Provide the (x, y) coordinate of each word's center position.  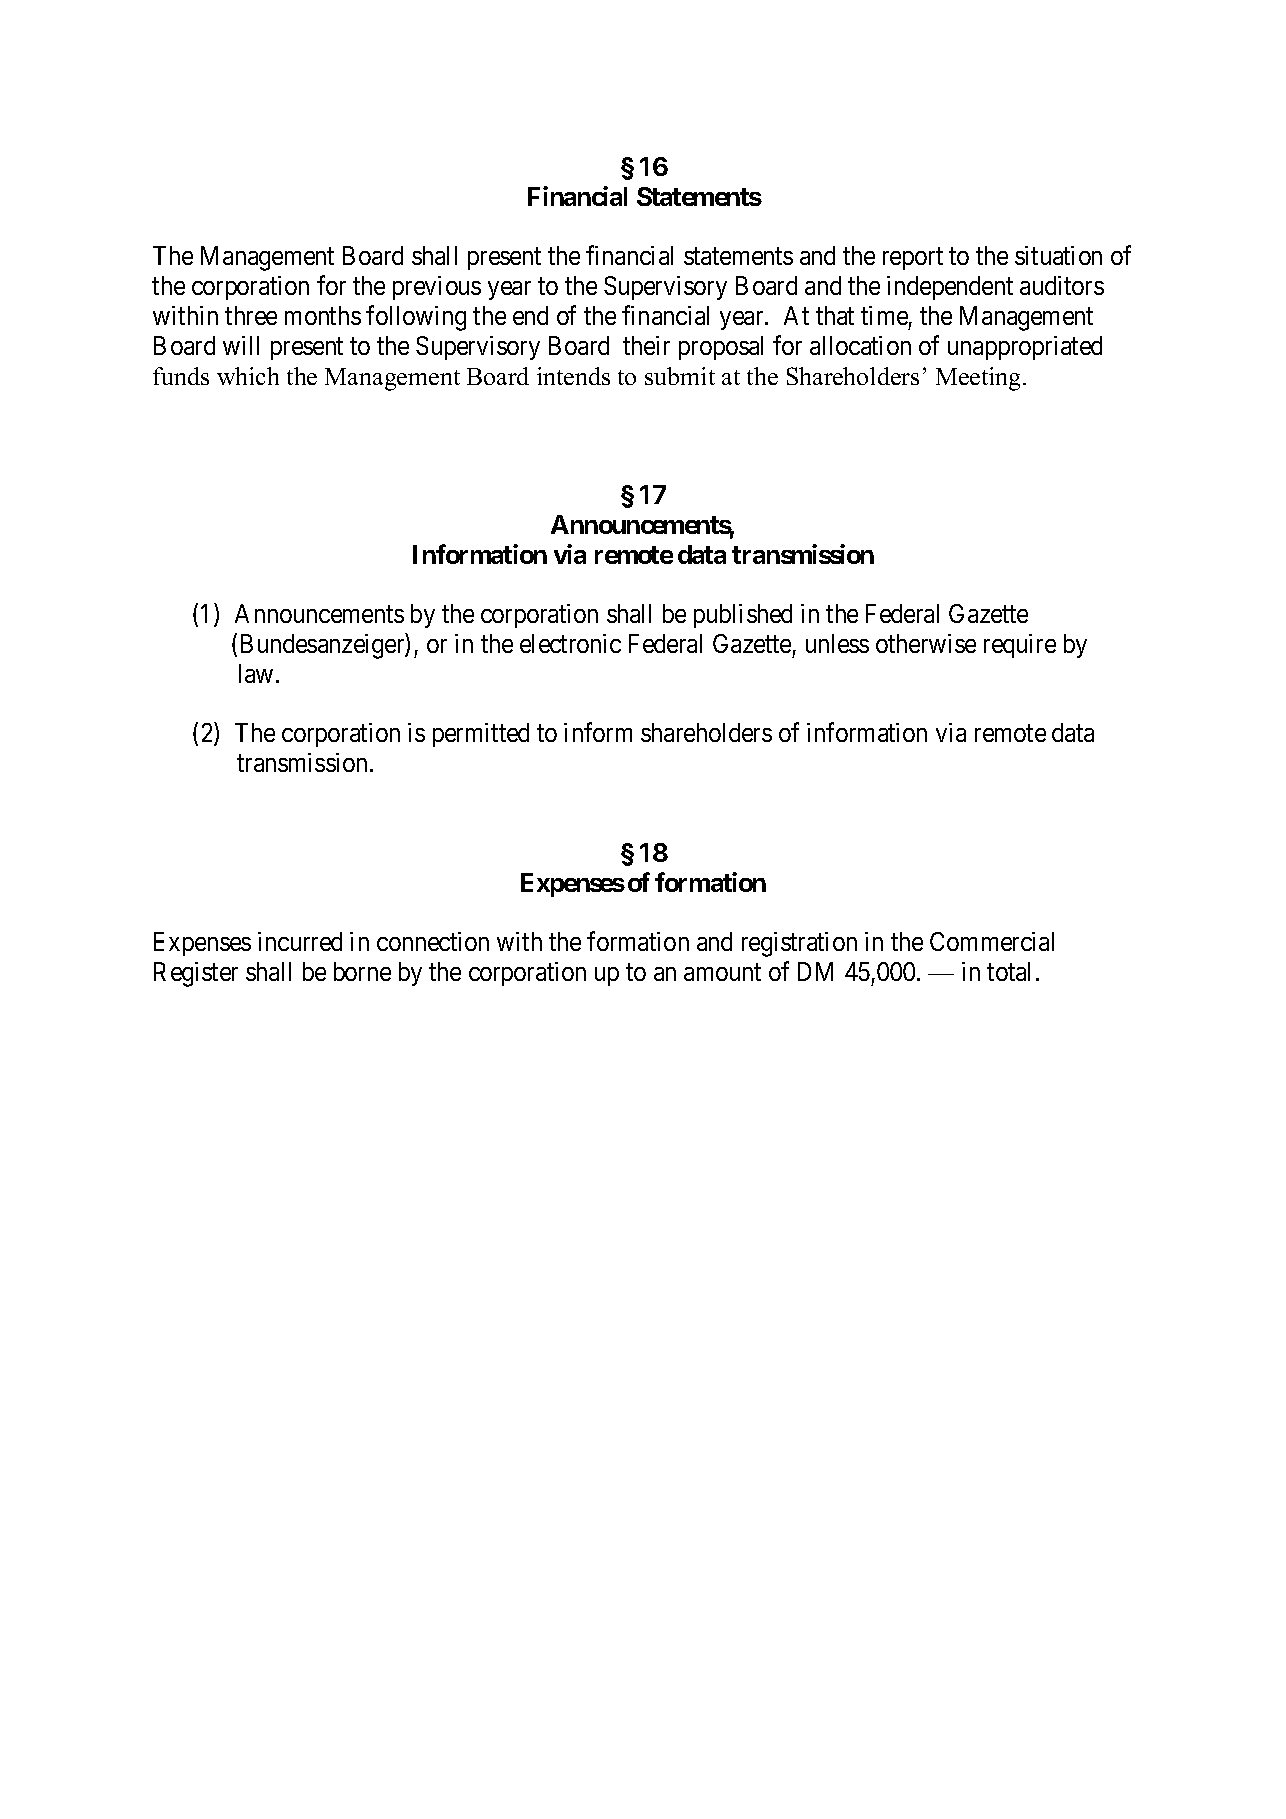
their (646, 345)
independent (950, 288)
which (248, 376)
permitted (481, 735)
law (256, 673)
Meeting (980, 379)
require (1020, 646)
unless (837, 643)
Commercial (992, 941)
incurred (300, 941)
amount (722, 972)
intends (573, 376)
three (251, 315)
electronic (570, 643)
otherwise (926, 643)
